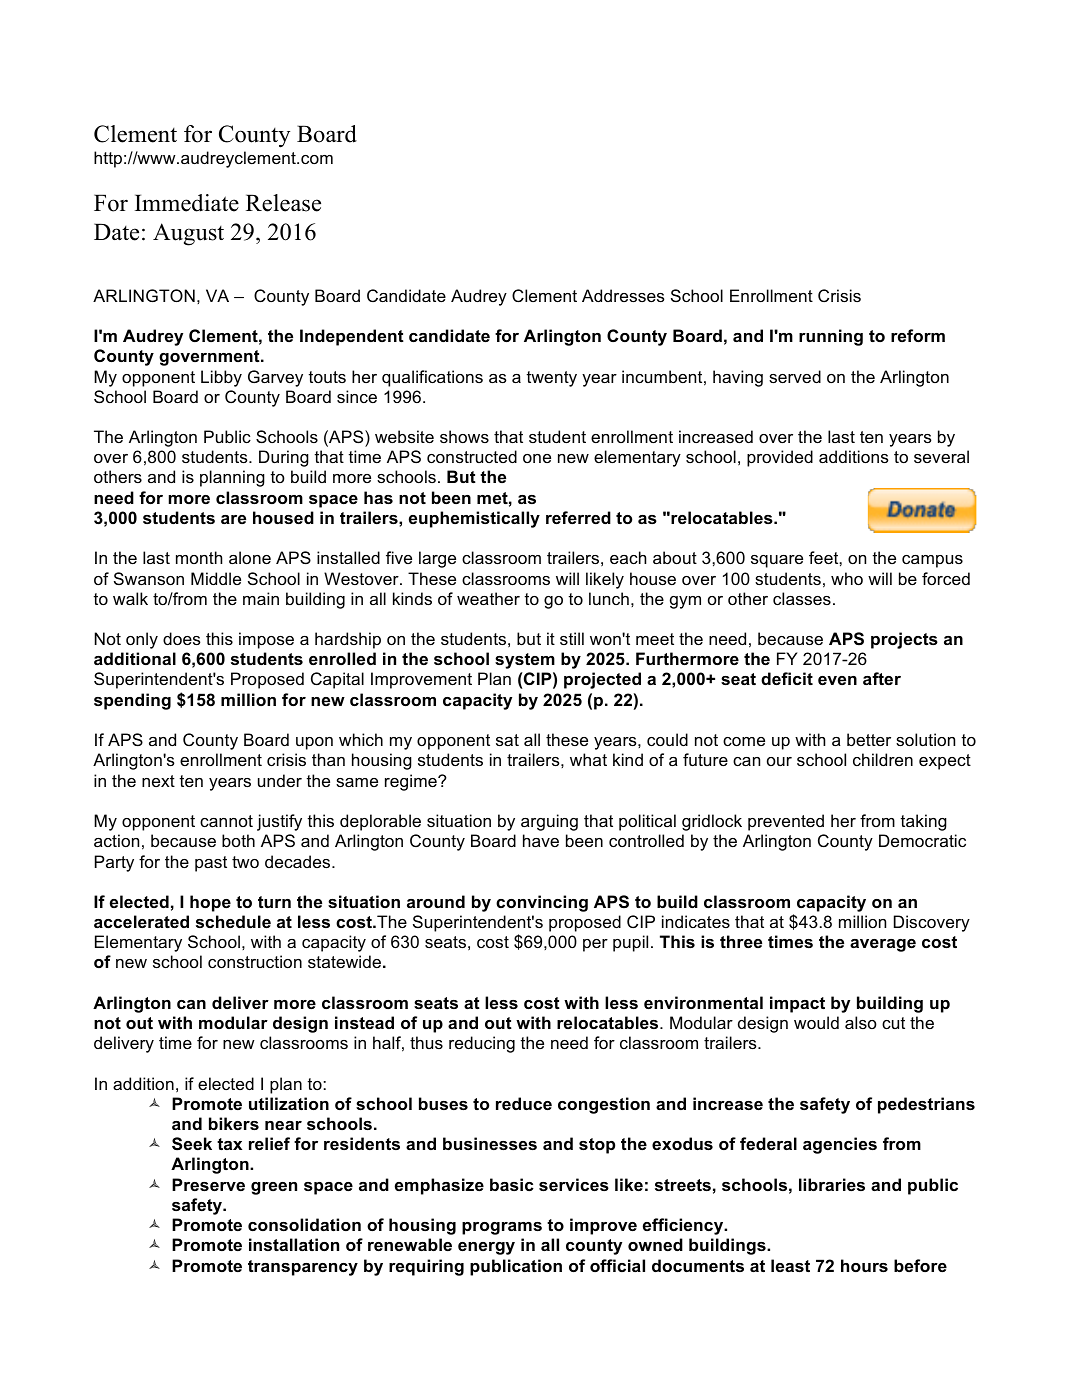  I want to click on reducing, so click(482, 1044).
